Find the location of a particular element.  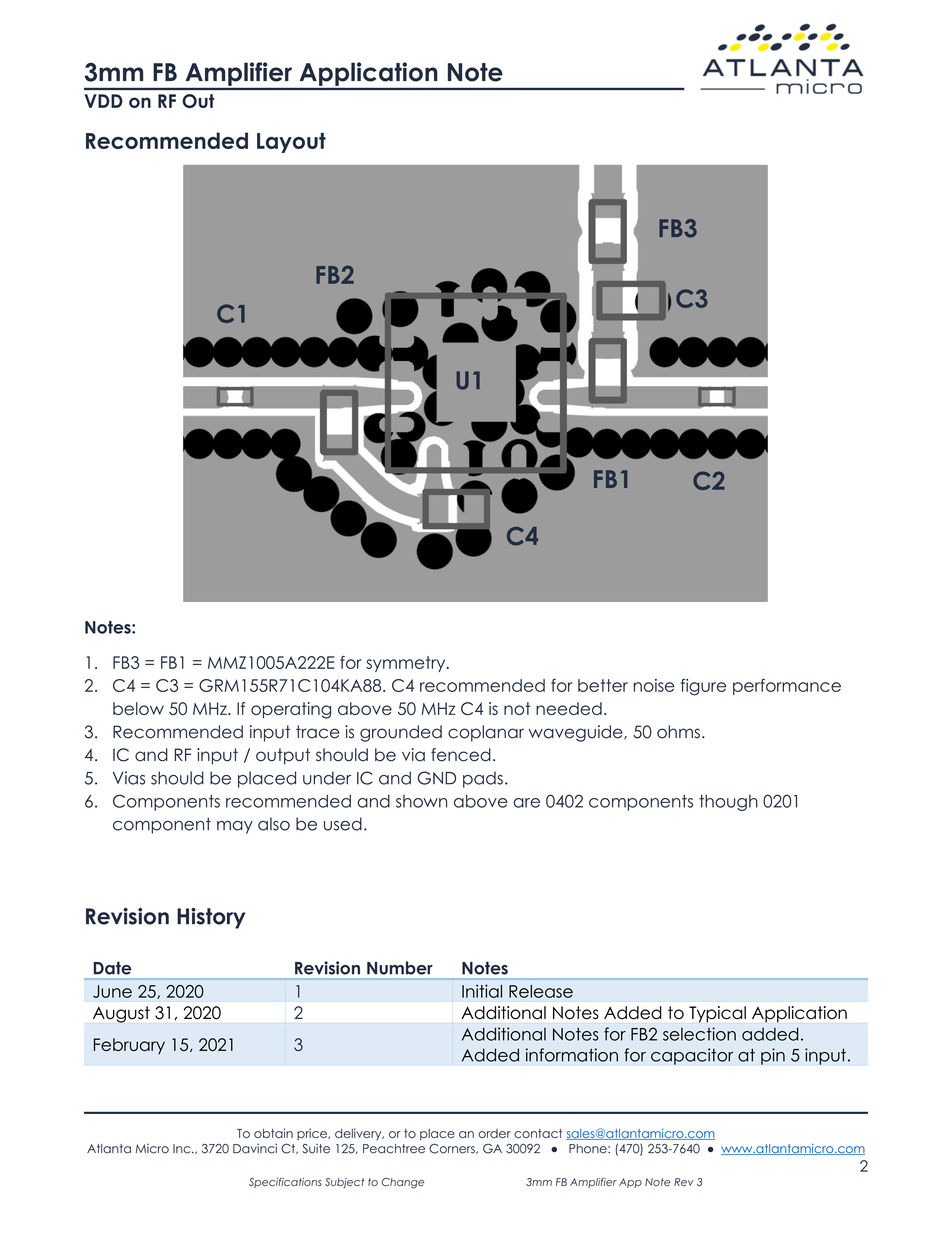

capacitor is located at coordinates (692, 1056).
